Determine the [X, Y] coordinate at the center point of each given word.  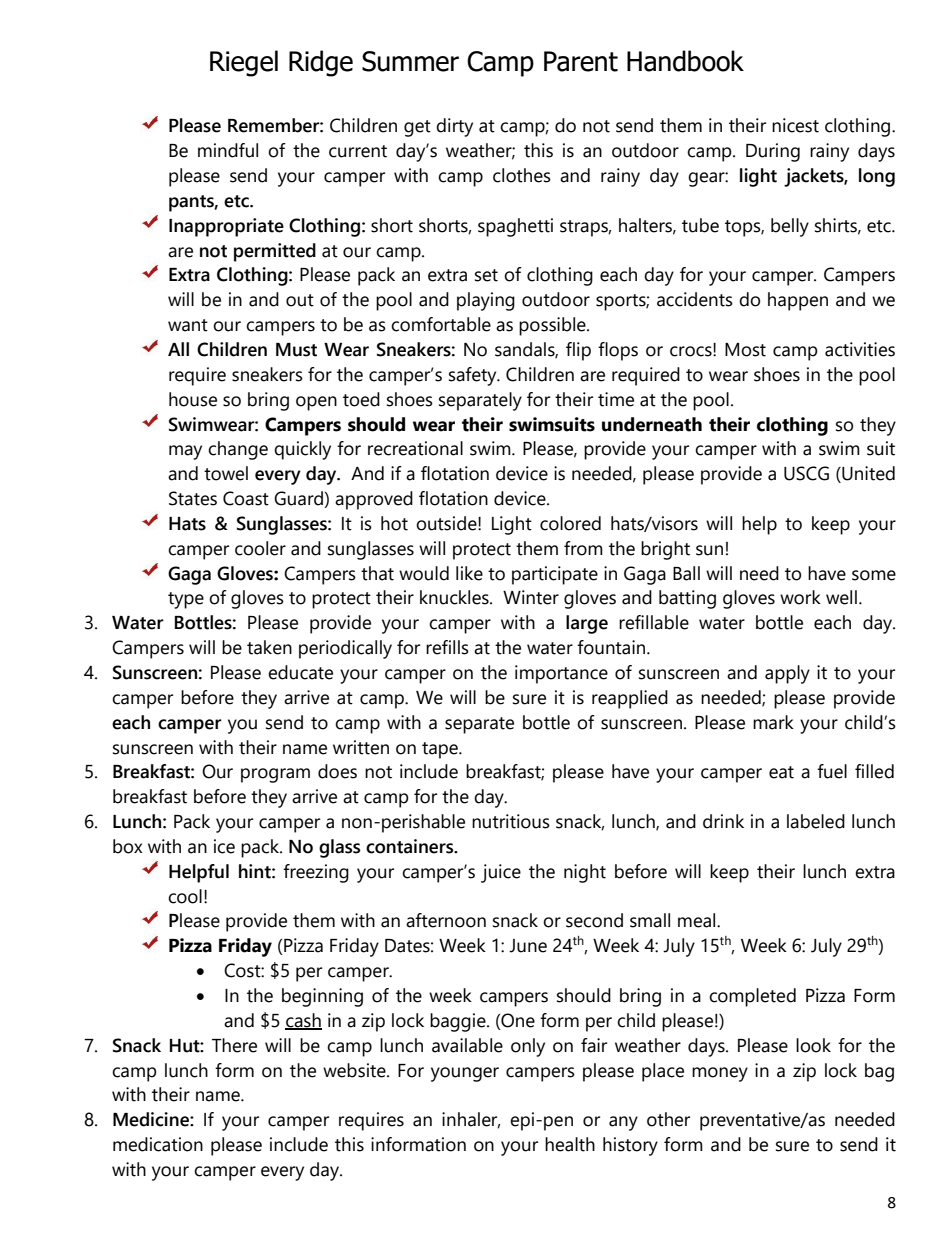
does [337, 771]
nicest [795, 125]
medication [158, 1144]
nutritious [511, 821]
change [238, 450]
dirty [454, 127]
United [867, 474]
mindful [228, 150]
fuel [832, 771]
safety [474, 376]
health [570, 1144]
